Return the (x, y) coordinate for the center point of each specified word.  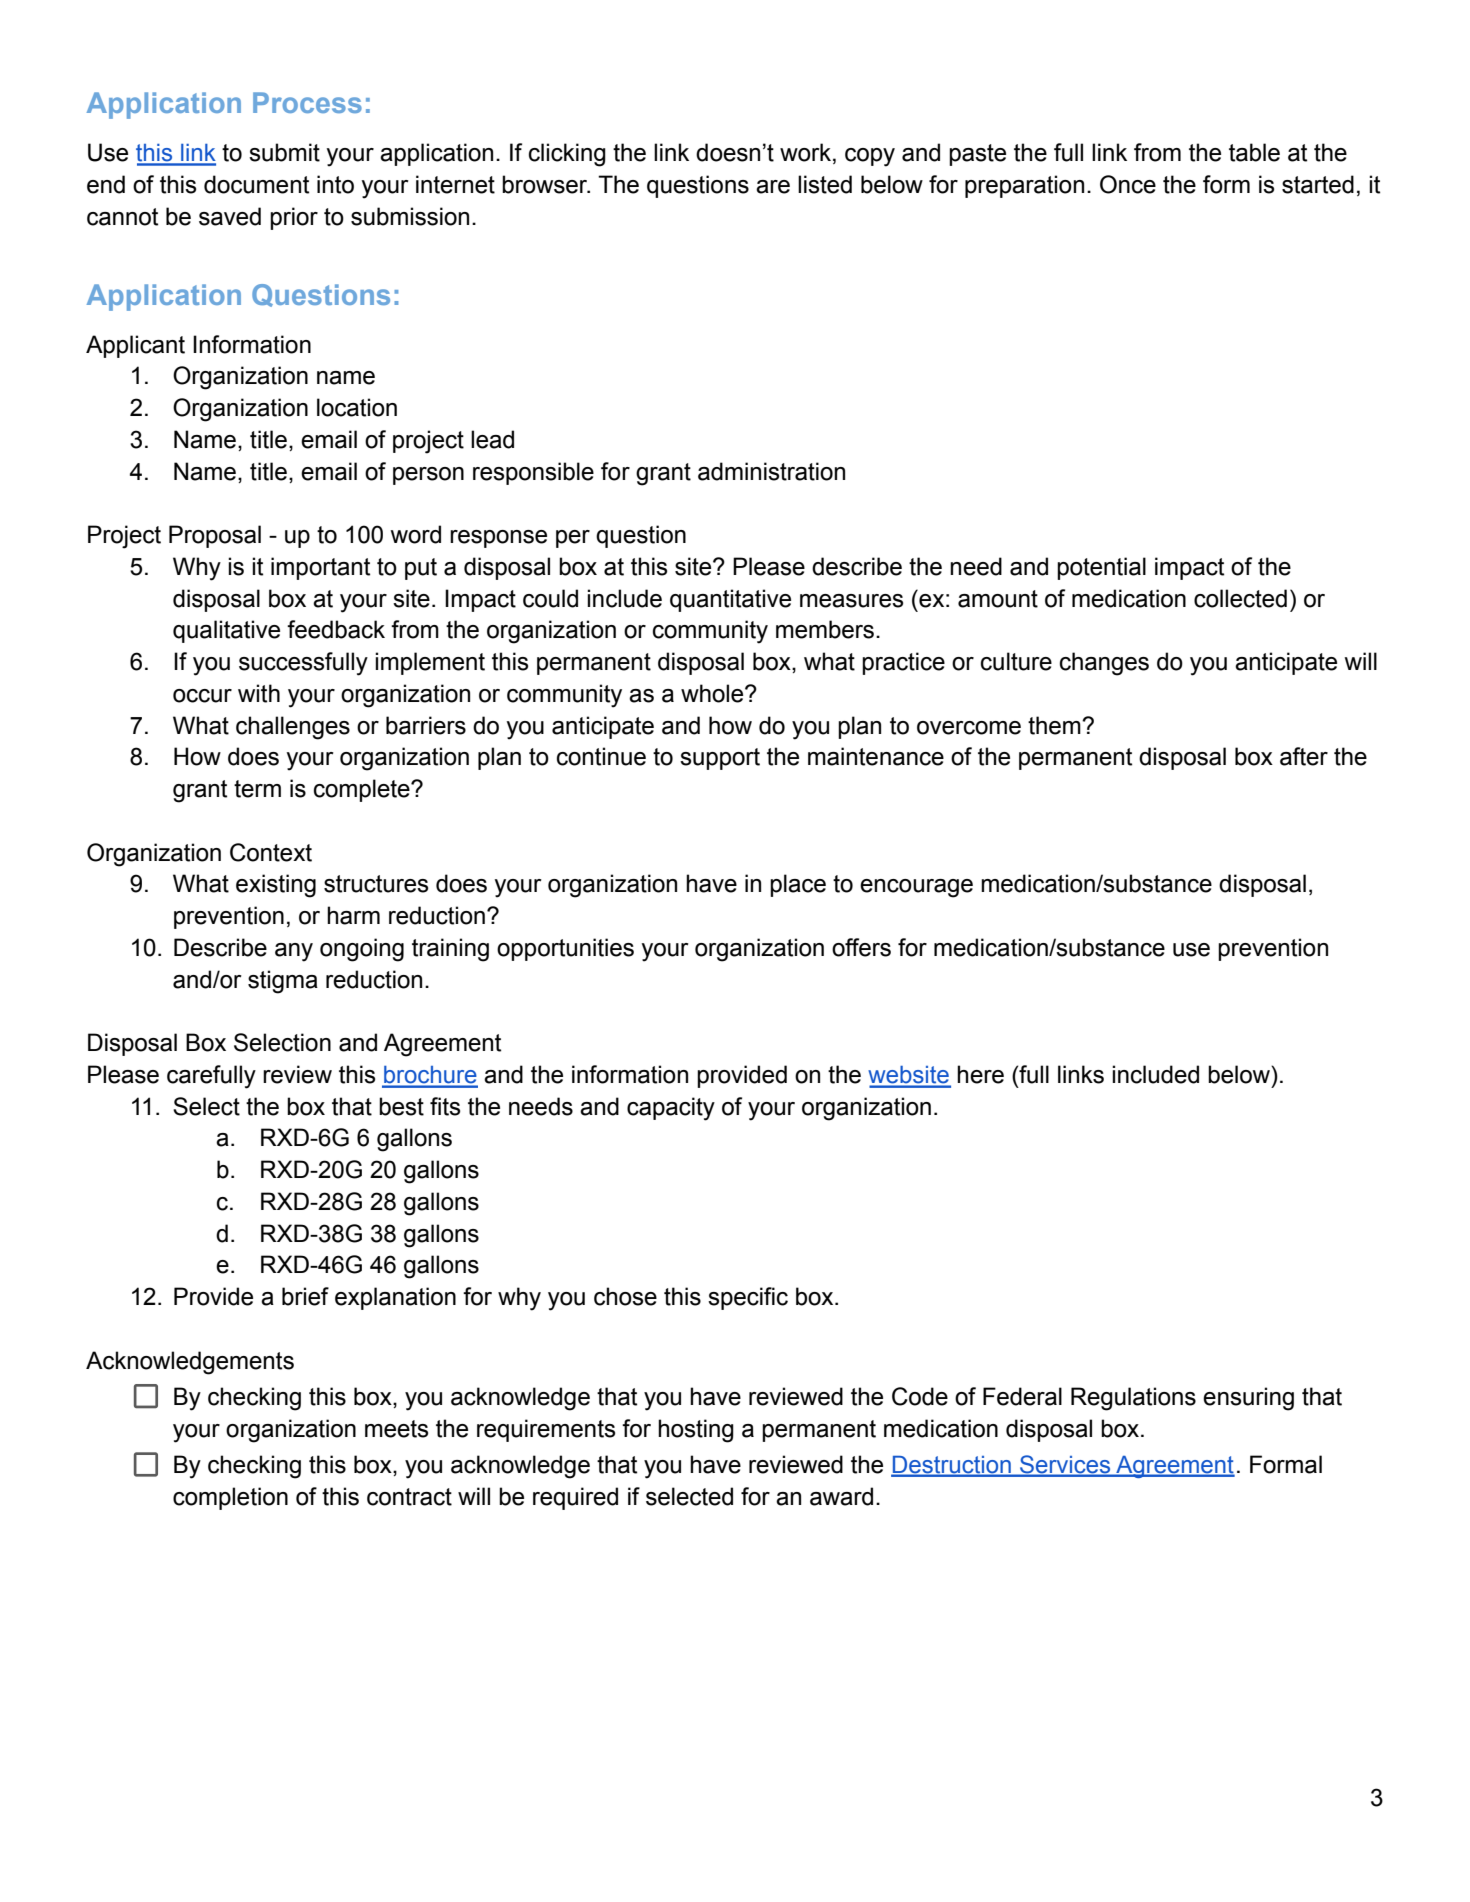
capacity (671, 1109)
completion (230, 1498)
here (980, 1074)
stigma (283, 982)
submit (284, 152)
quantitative (730, 600)
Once (1128, 184)
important (320, 568)
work (805, 152)
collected (1240, 598)
